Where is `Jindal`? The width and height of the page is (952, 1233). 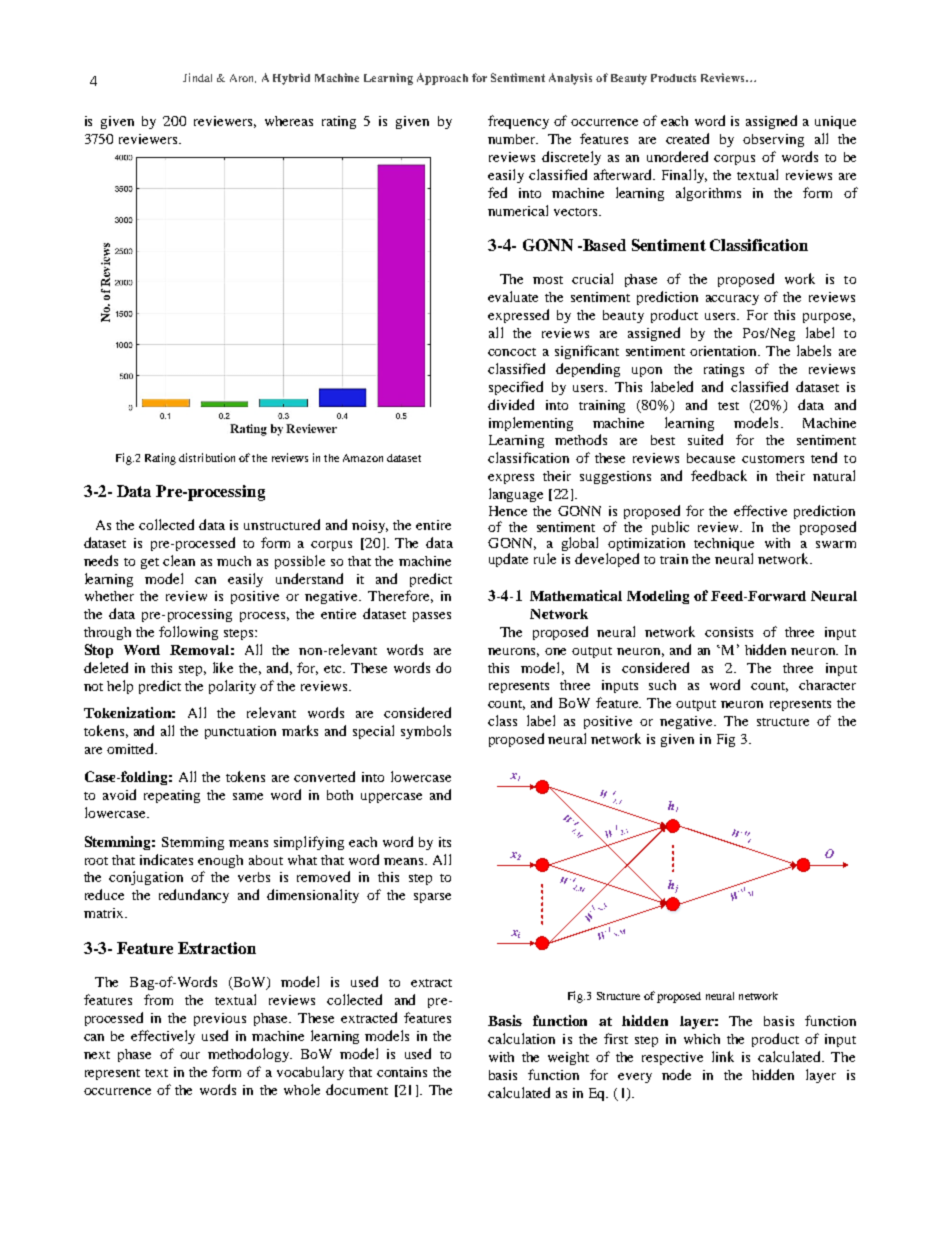 Jindal is located at coordinates (197, 77).
